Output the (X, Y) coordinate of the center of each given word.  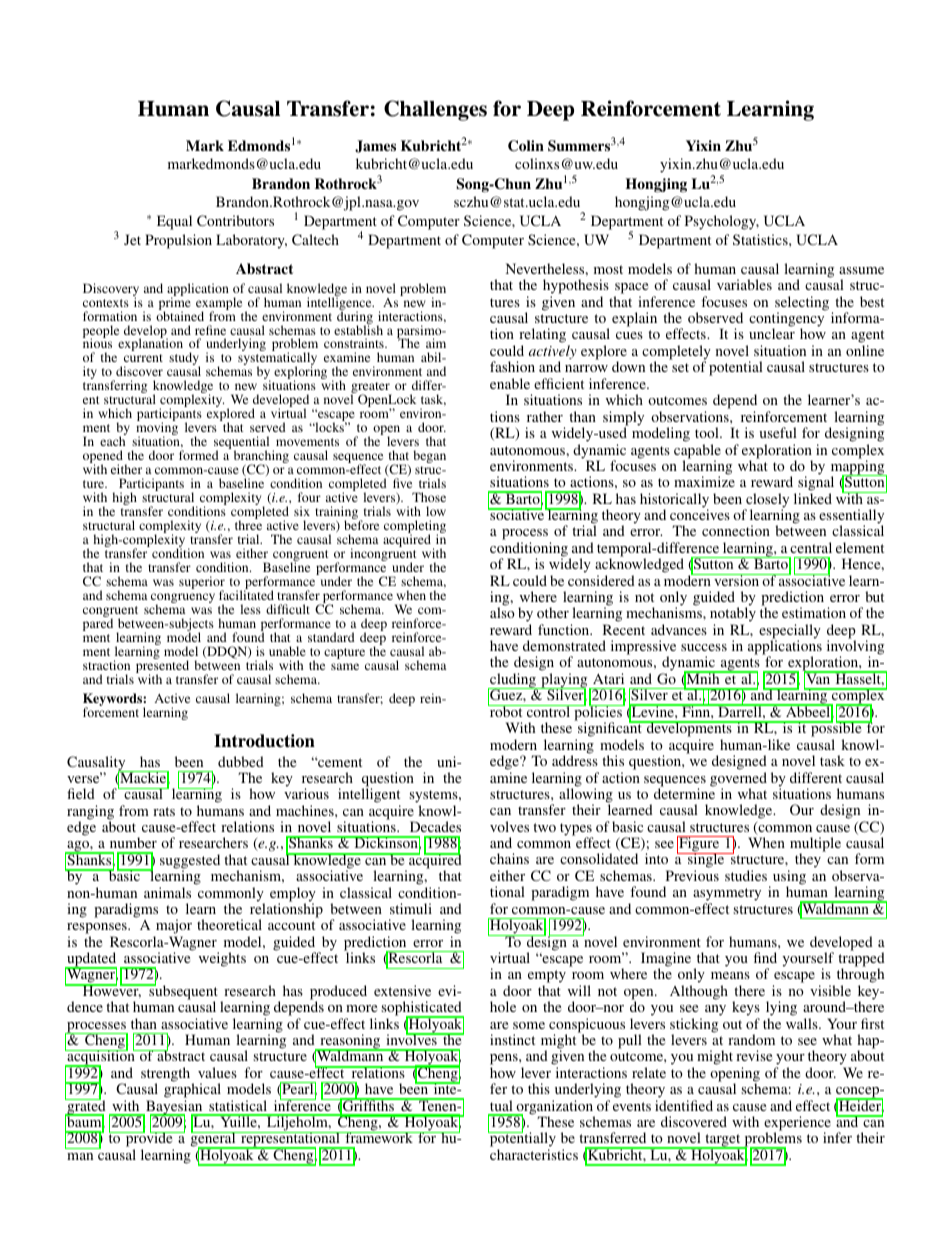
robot (506, 710)
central (811, 547)
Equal (174, 222)
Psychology (722, 222)
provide (149, 1140)
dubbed (241, 761)
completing (415, 528)
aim (436, 343)
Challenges (435, 110)
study (184, 360)
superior (202, 584)
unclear (772, 333)
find (765, 957)
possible (836, 730)
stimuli (411, 908)
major (173, 928)
